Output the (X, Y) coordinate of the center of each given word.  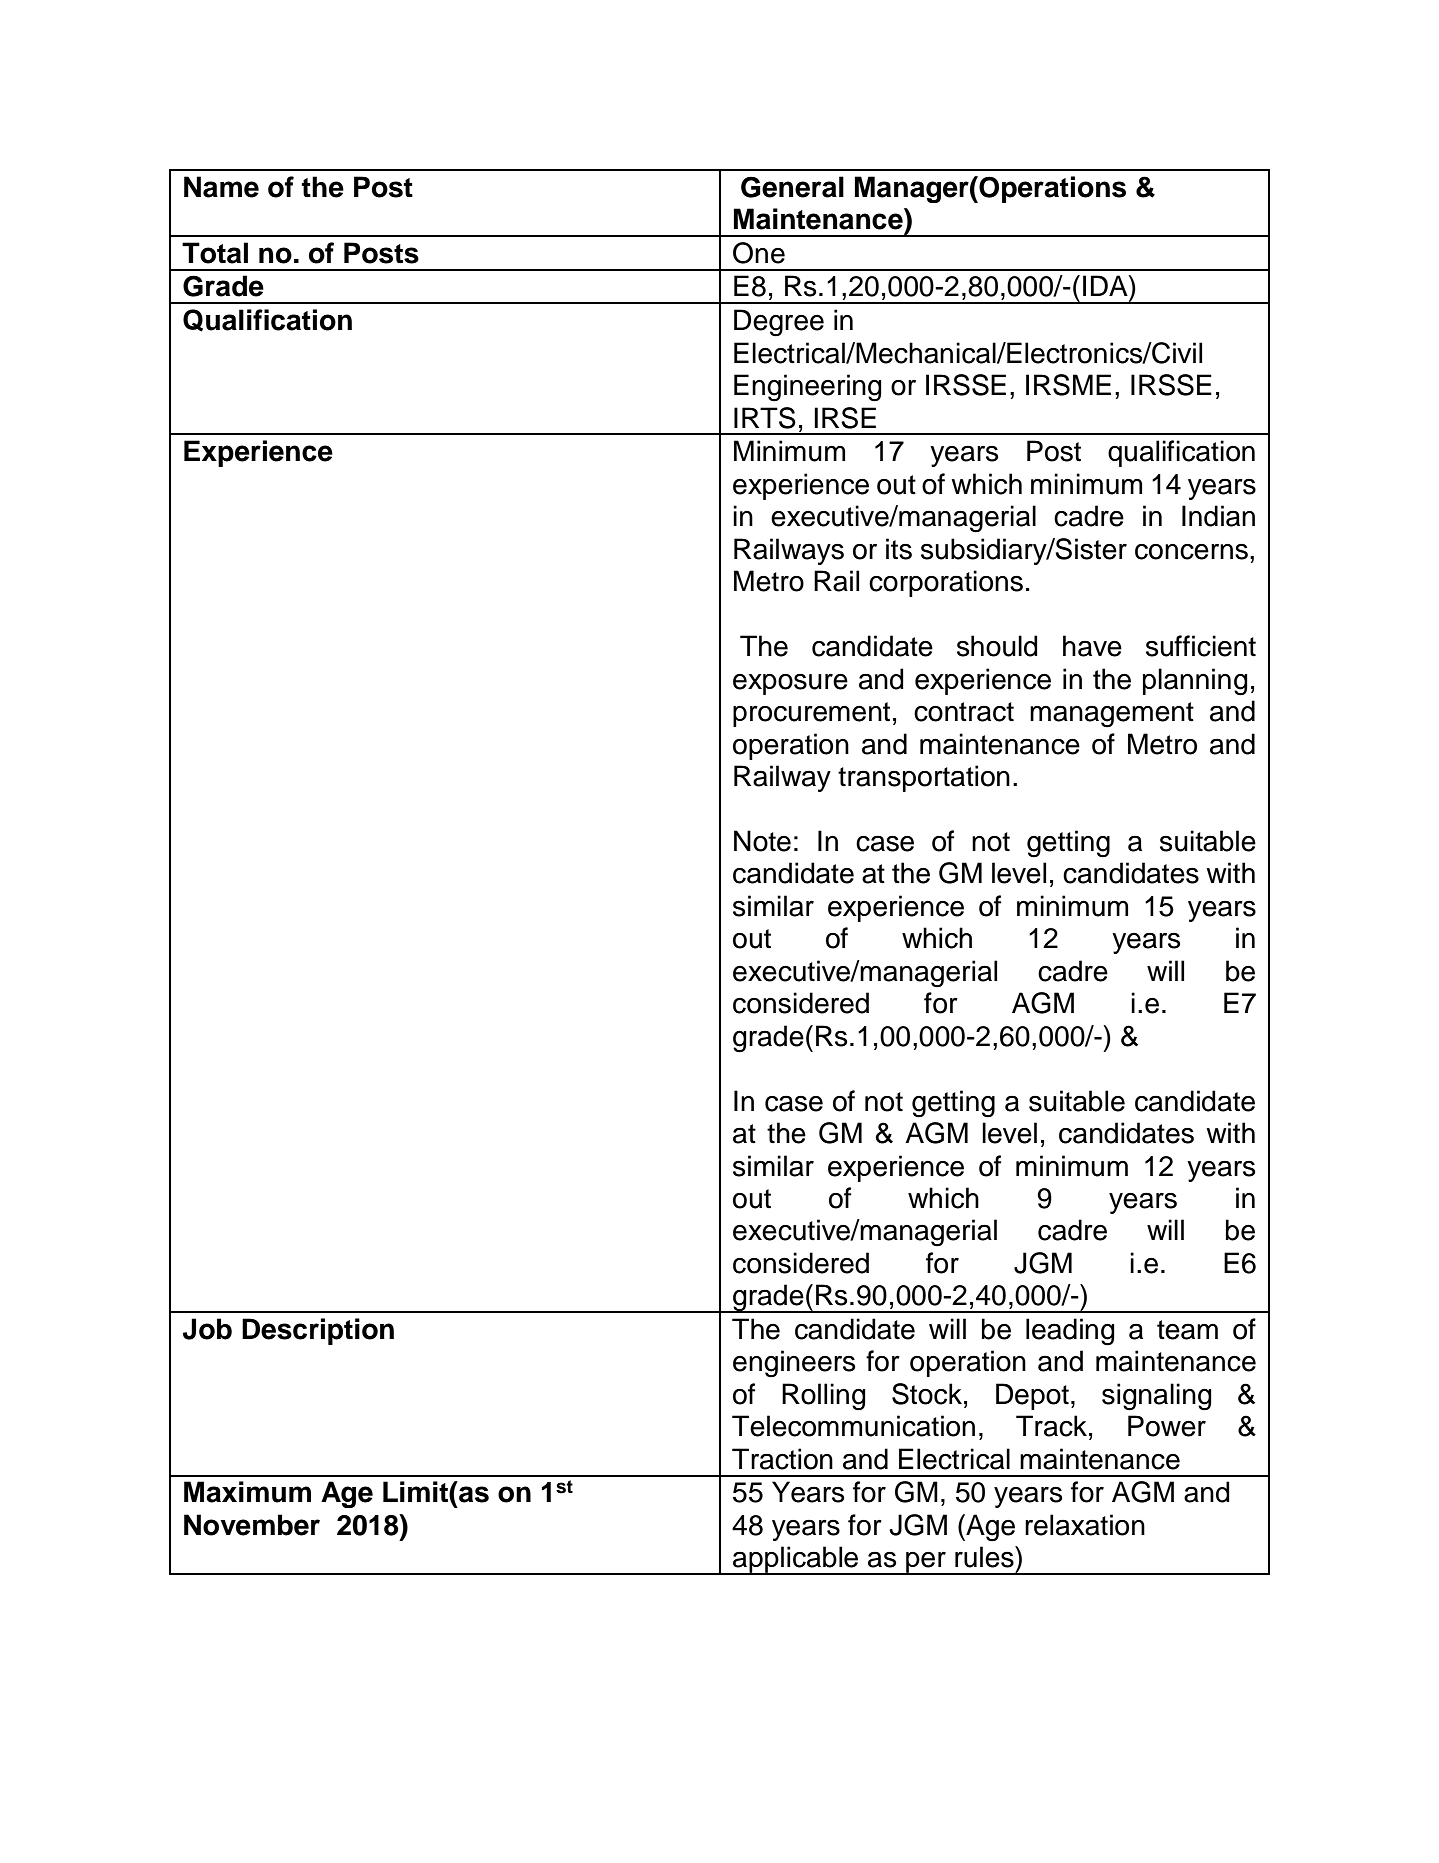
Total (215, 253)
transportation (924, 778)
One (759, 253)
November (252, 1525)
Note (762, 841)
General (792, 187)
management (1112, 715)
